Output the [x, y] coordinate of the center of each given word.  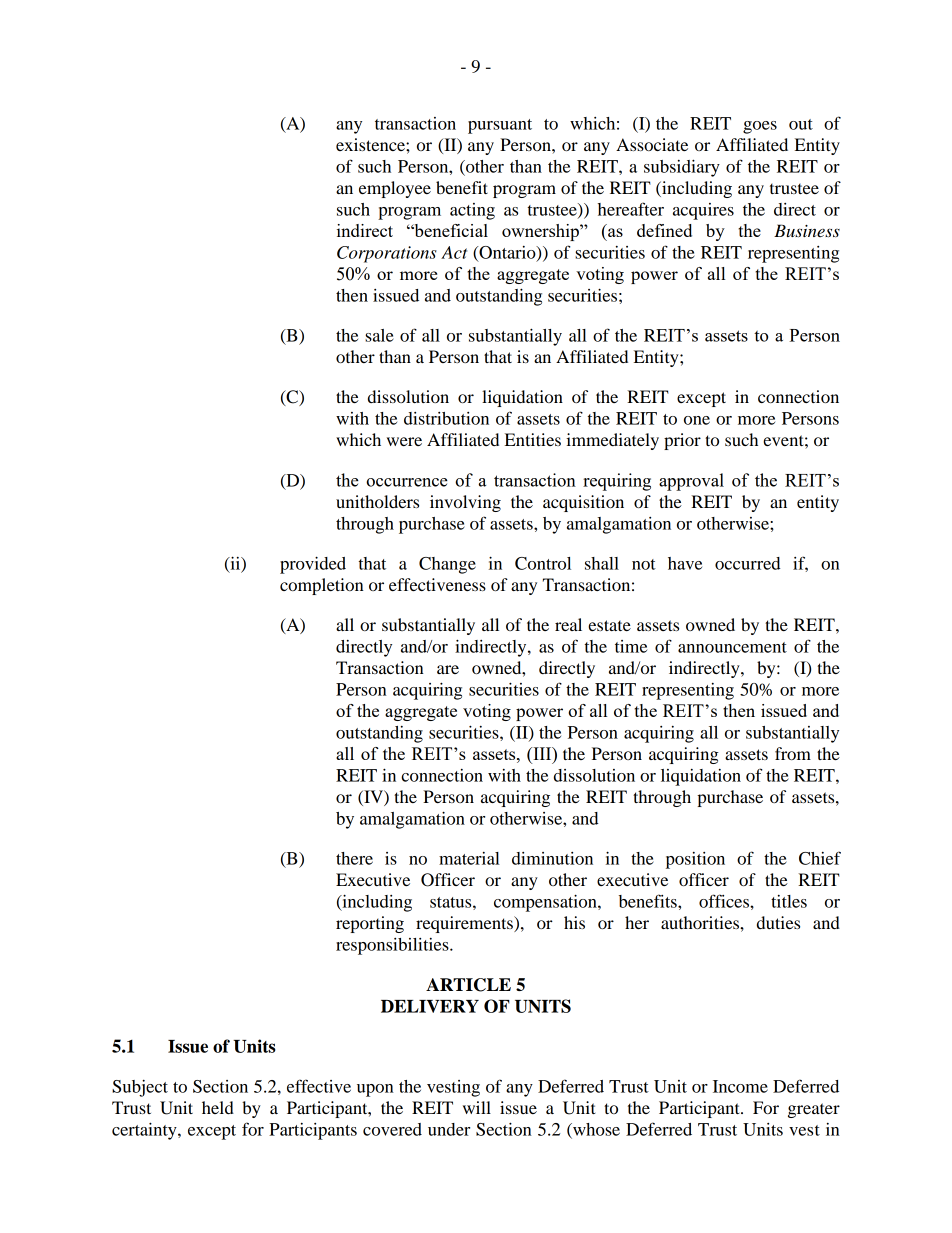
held [218, 1107]
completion [322, 586]
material [469, 858]
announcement [732, 647]
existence [371, 144]
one [697, 420]
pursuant [500, 126]
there [354, 858]
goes [760, 127]
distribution [446, 418]
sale [379, 335]
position [695, 860]
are [448, 669]
